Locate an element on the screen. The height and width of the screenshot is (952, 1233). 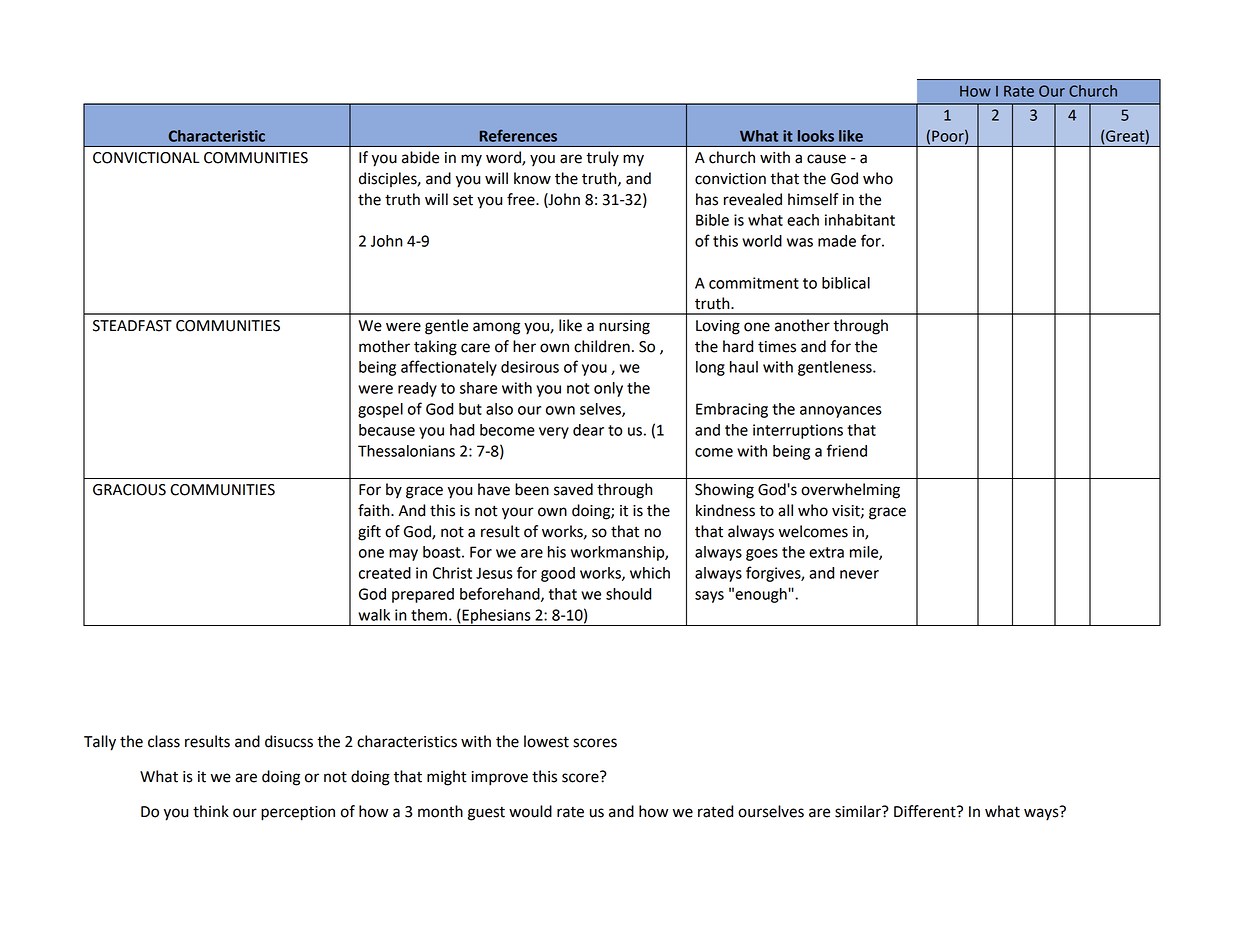
abide is located at coordinates (420, 157).
